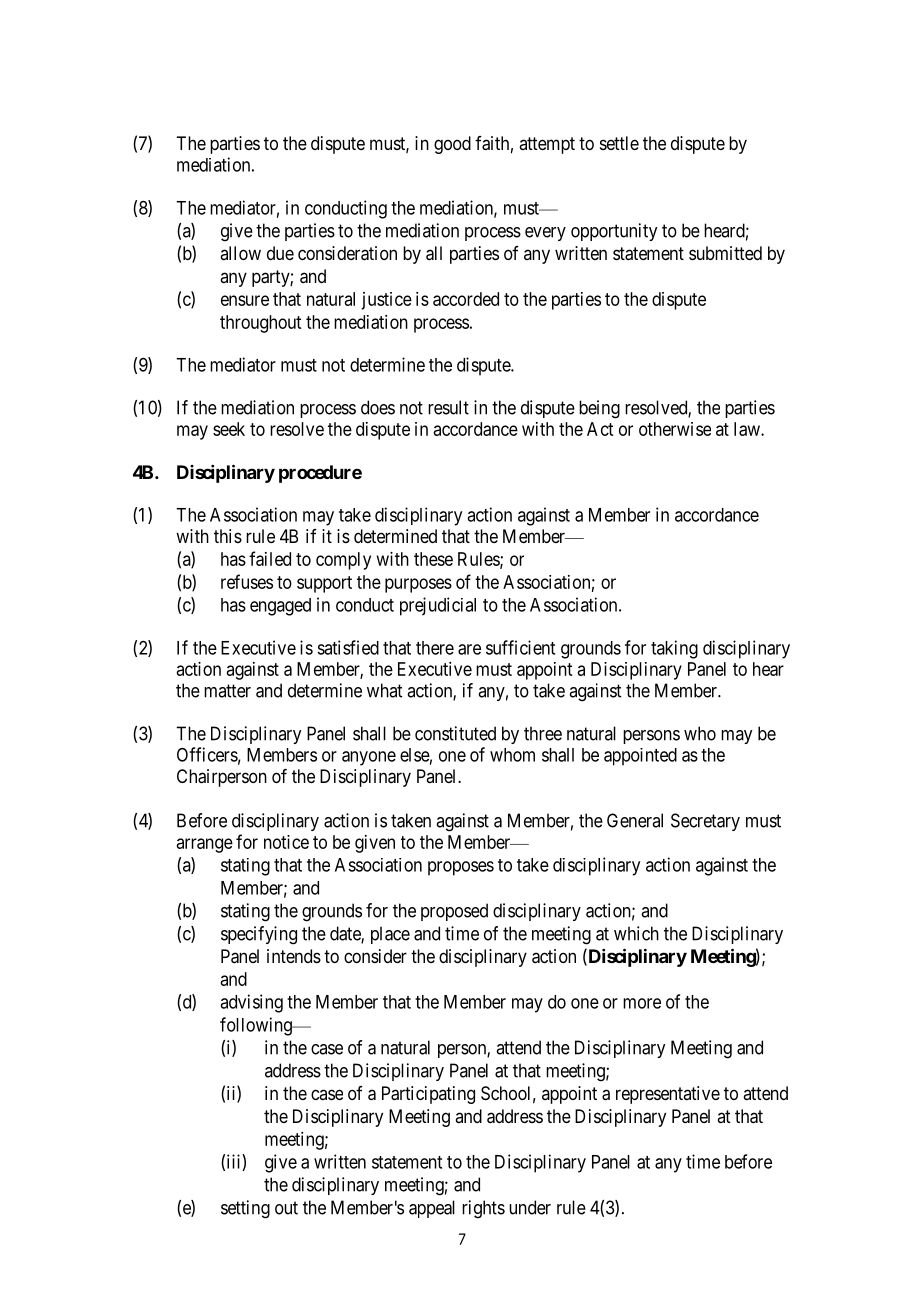 This page has width=924, height=1308. What do you see at coordinates (619, 143) in the page?
I see `settle` at bounding box center [619, 143].
